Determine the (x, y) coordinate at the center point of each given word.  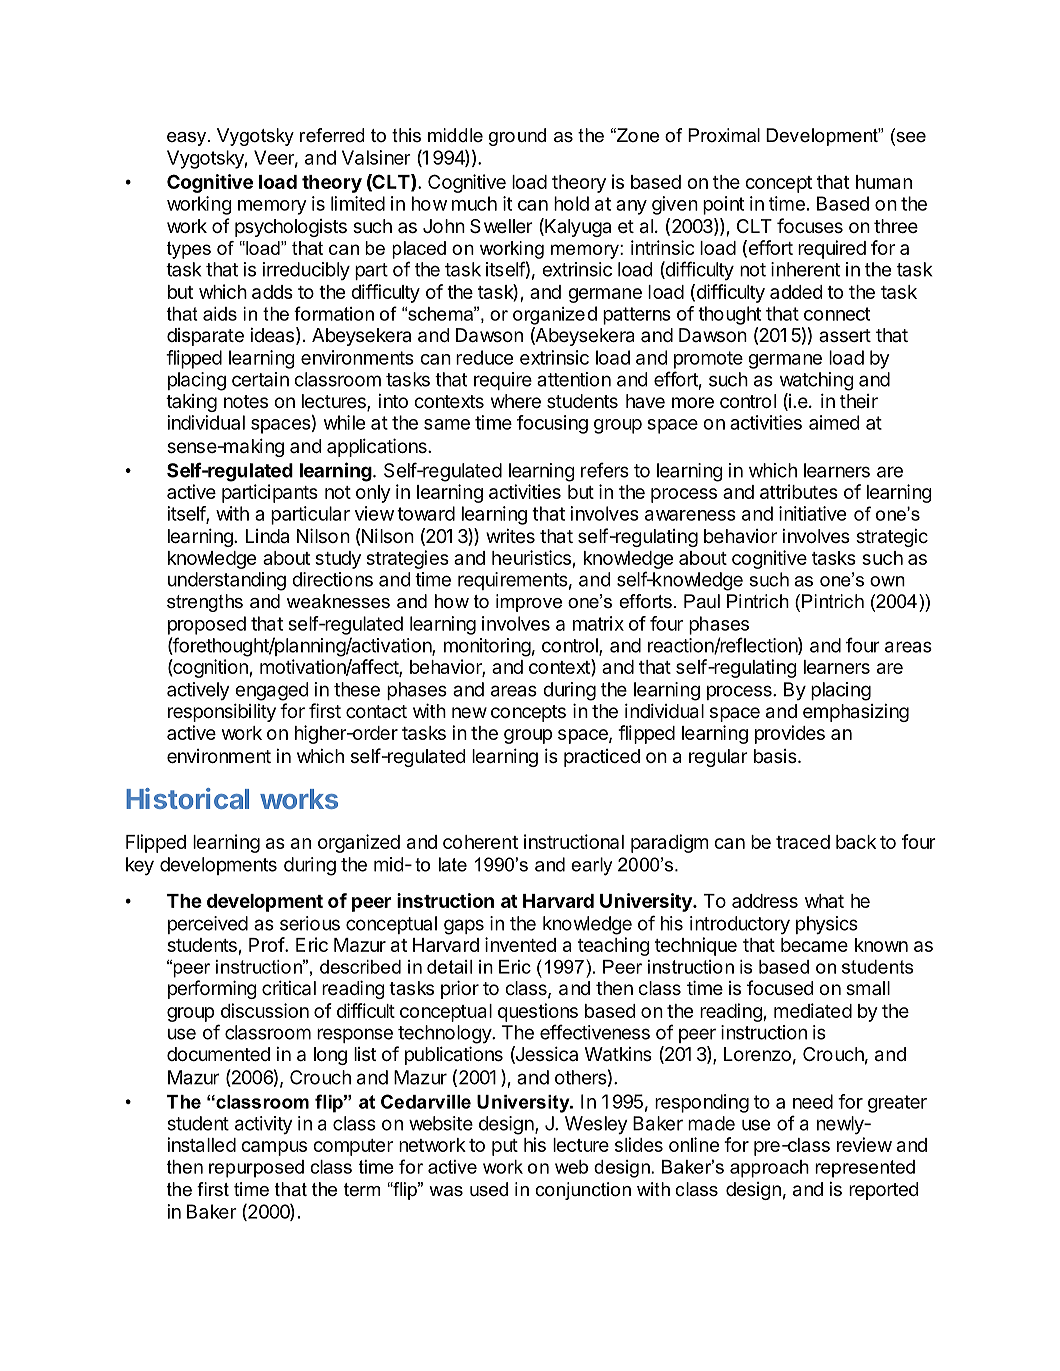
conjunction (583, 1191)
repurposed (256, 1169)
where (516, 401)
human (884, 182)
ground (517, 137)
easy (188, 139)
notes (246, 401)
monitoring (487, 647)
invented (520, 944)
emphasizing (856, 713)
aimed (834, 422)
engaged (271, 691)
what (824, 901)
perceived (208, 925)
